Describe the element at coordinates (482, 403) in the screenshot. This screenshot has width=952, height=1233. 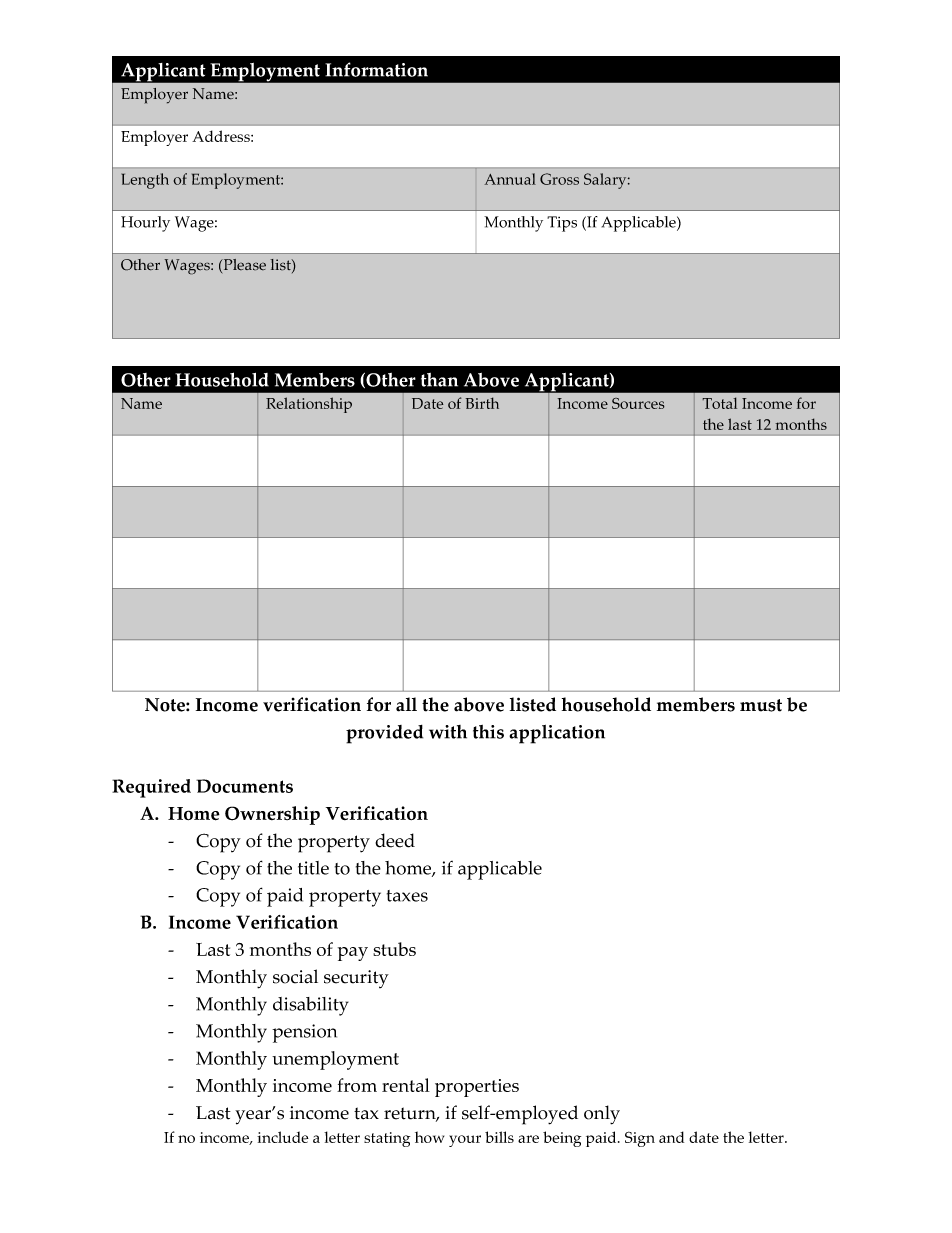
I see `Birth` at that location.
